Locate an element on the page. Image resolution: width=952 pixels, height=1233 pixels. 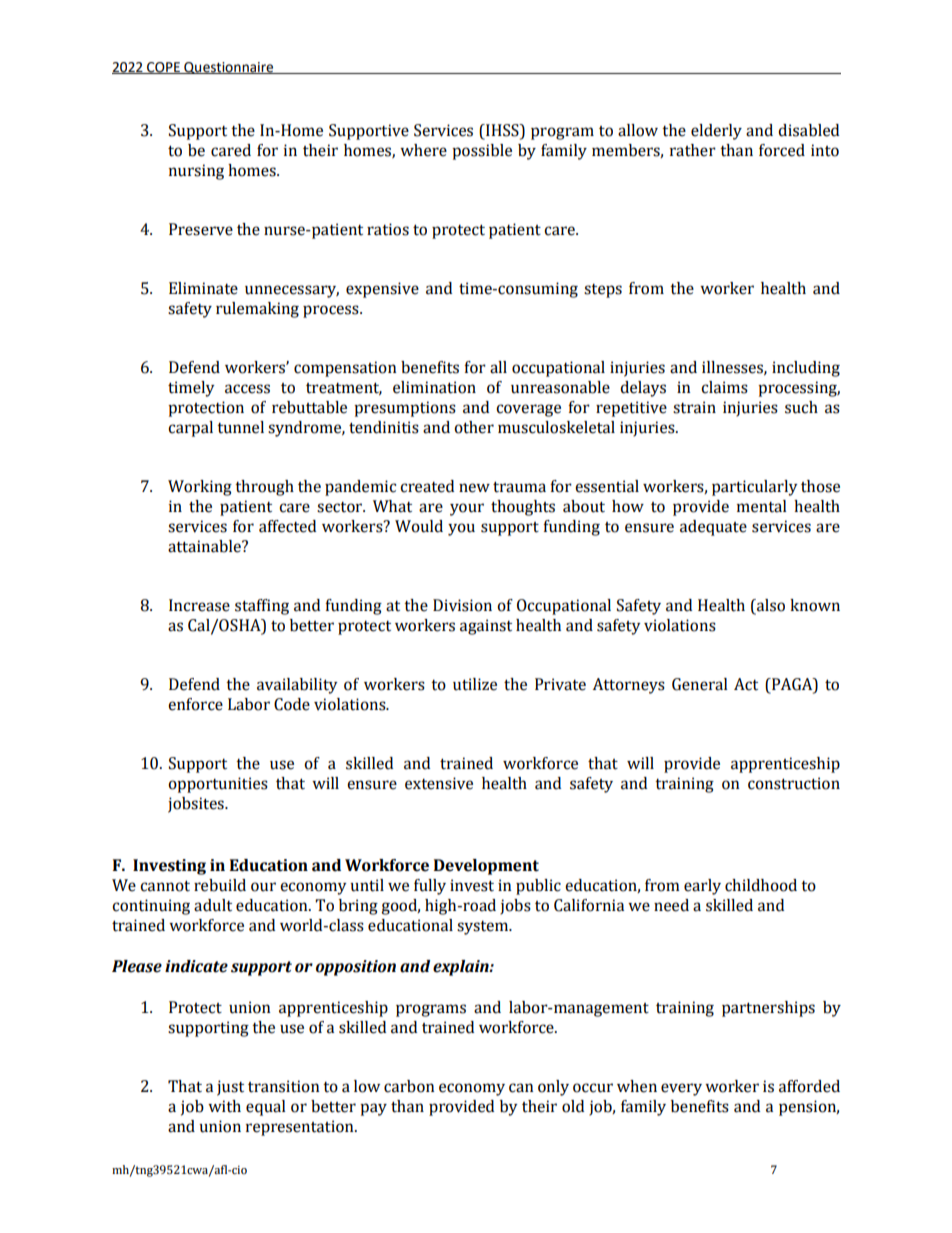
possible is located at coordinates (482, 152).
